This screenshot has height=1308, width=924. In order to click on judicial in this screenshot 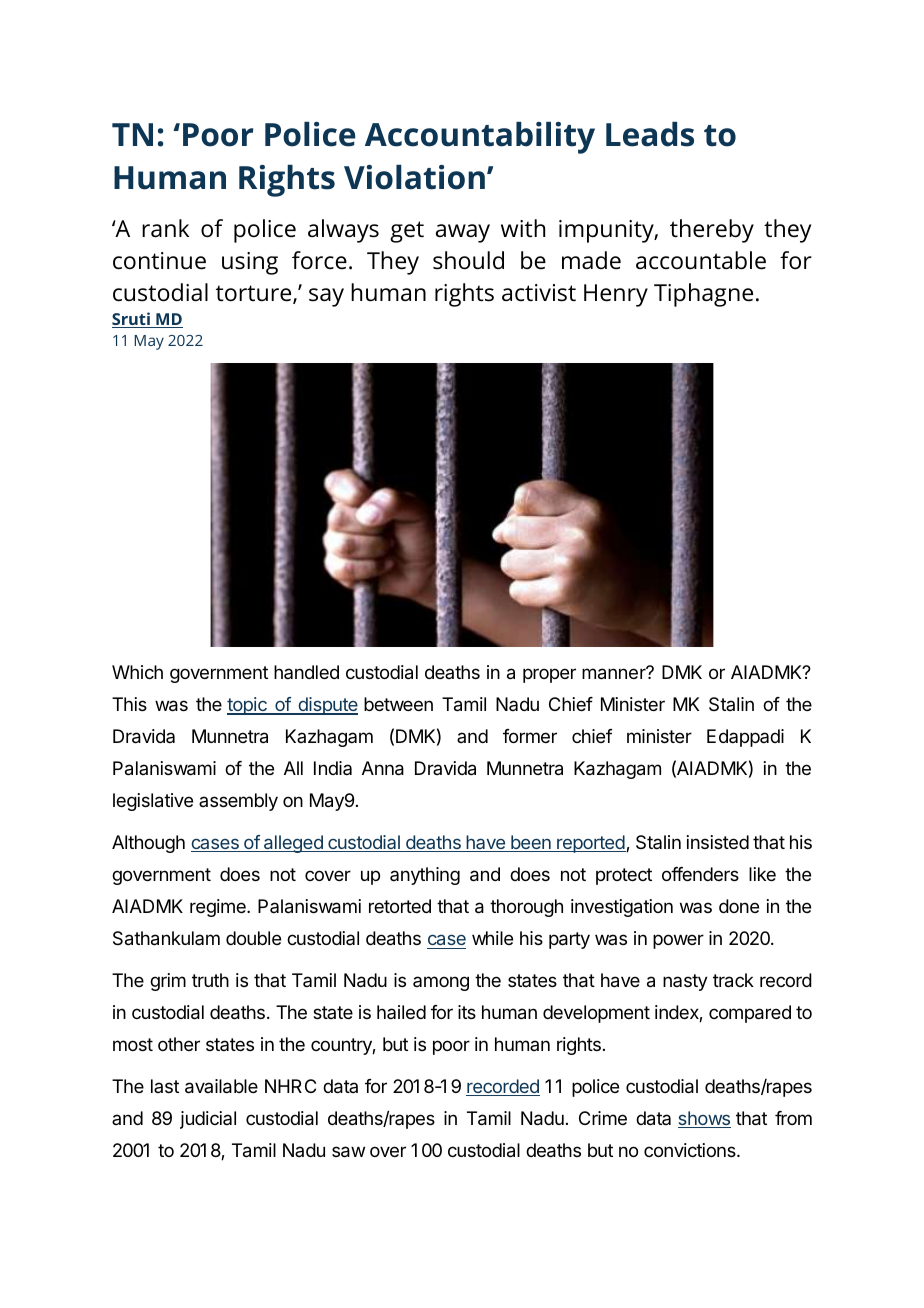, I will do `click(208, 1120)`.
